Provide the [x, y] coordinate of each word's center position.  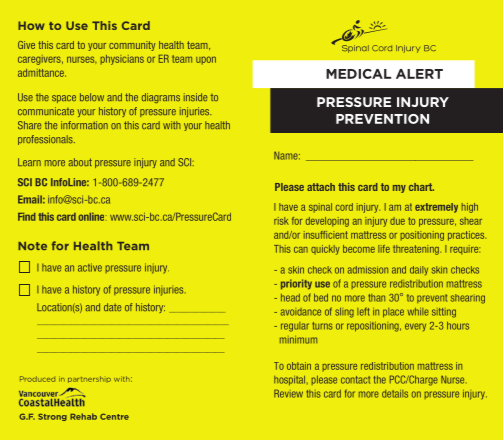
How [31, 25]
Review [288, 393]
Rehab [83, 416]
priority [296, 284]
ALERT [419, 74]
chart [421, 187]
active [90, 267]
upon [206, 60]
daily [419, 270]
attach [321, 187]
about [80, 162]
